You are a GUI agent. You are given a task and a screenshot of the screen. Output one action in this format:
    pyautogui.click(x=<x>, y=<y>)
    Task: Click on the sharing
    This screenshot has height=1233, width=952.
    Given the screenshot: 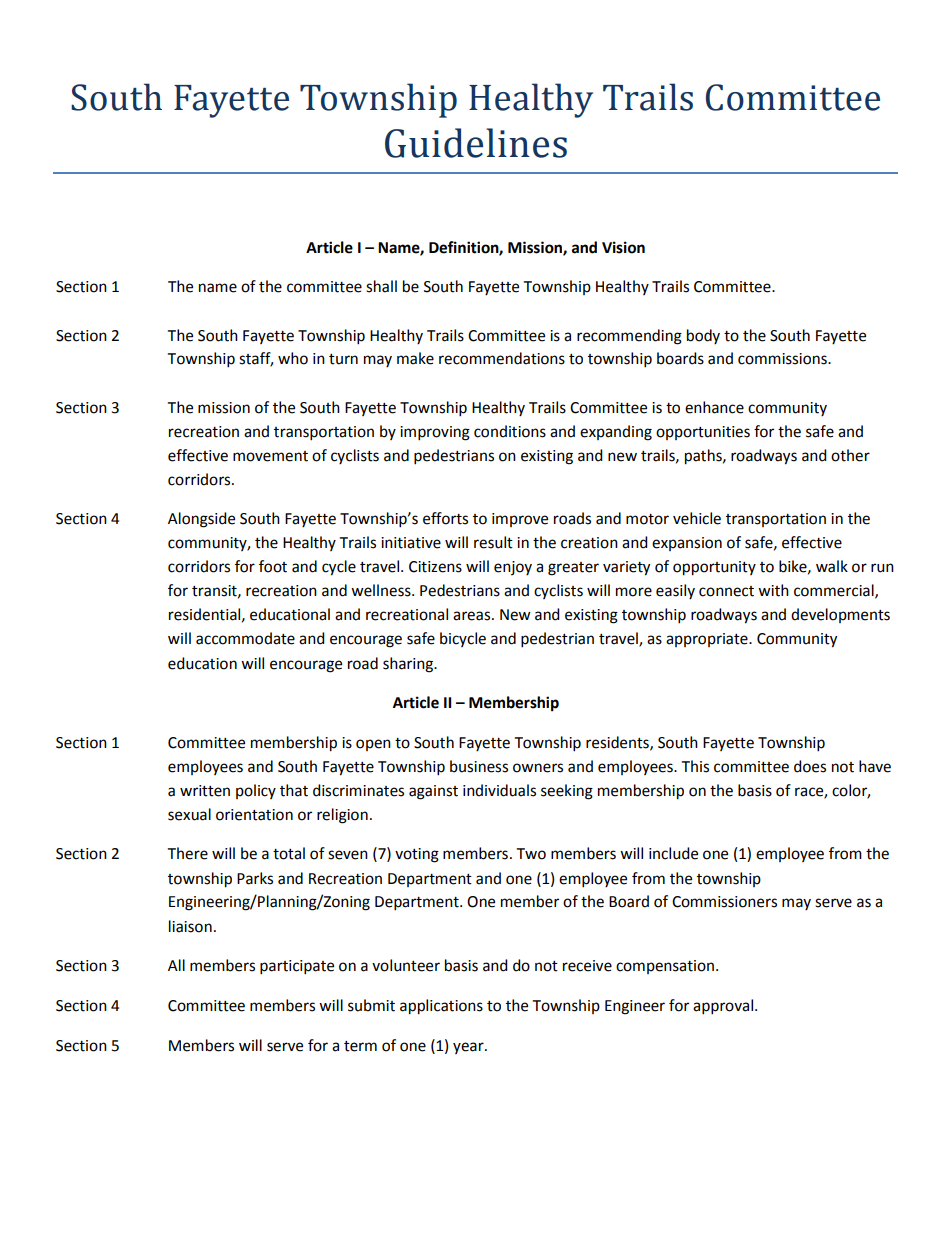 What is the action you would take?
    pyautogui.click(x=409, y=665)
